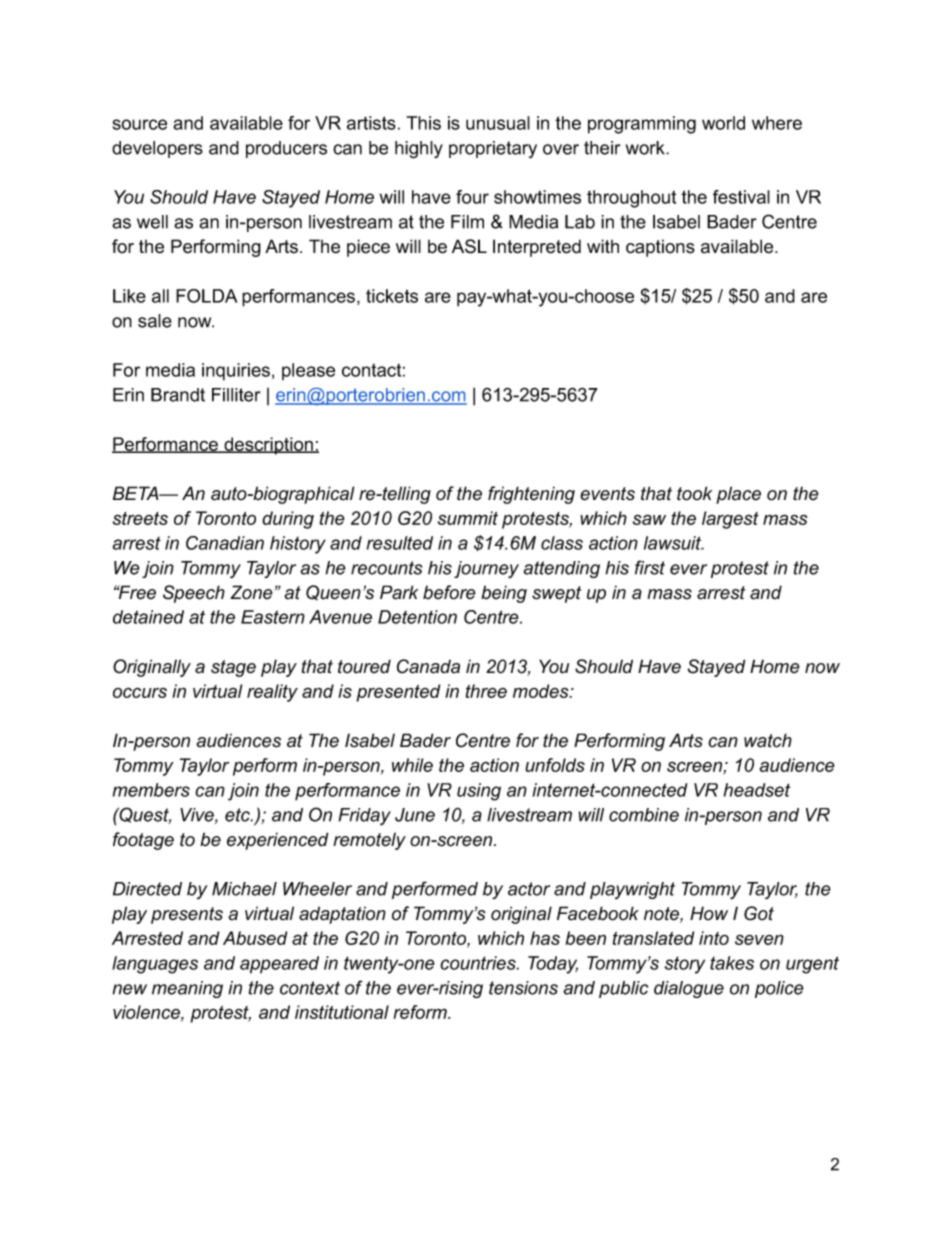 The height and width of the screenshot is (1233, 952). I want to click on developers, so click(157, 149).
